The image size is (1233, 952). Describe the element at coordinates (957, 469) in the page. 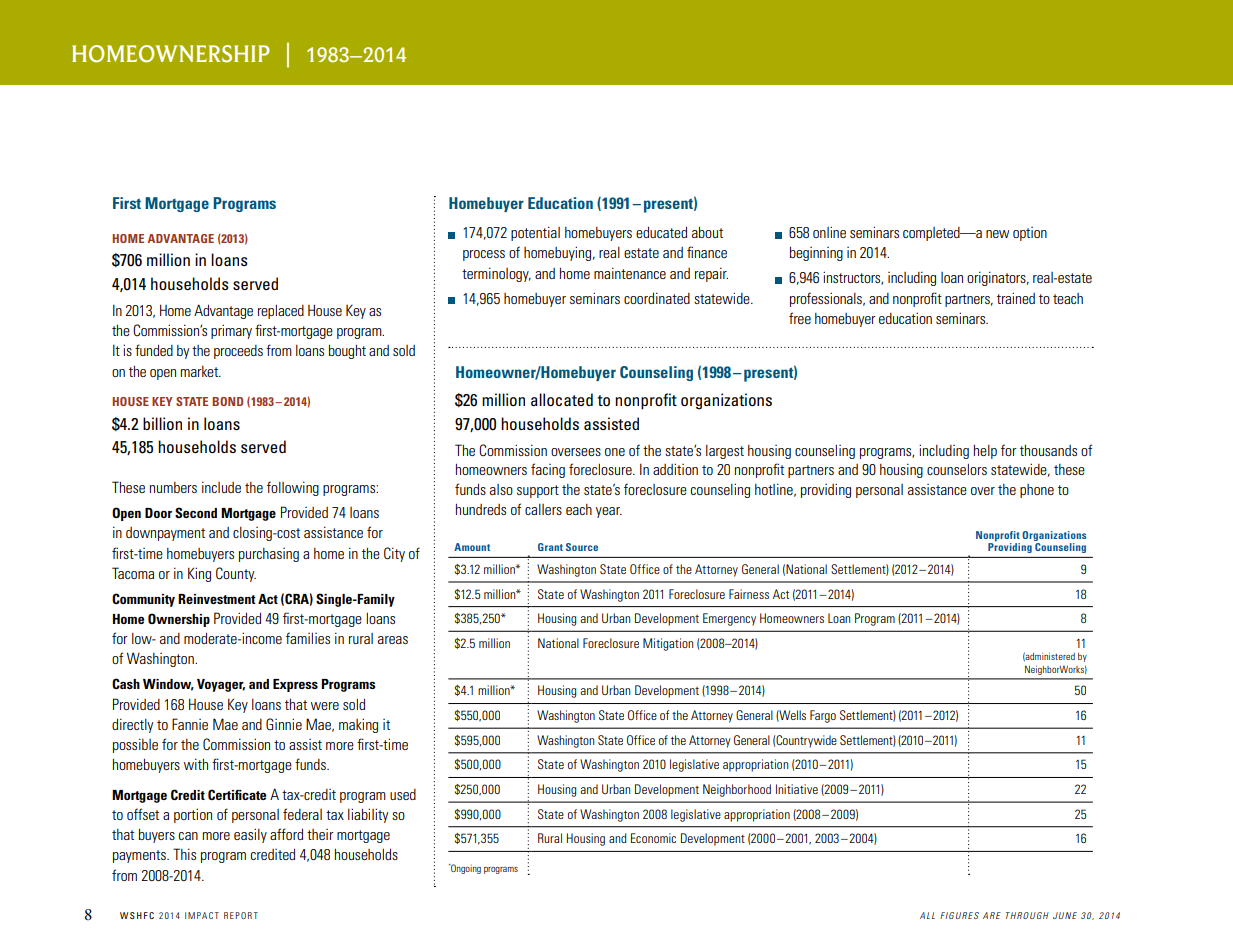

I see `counselors` at that location.
